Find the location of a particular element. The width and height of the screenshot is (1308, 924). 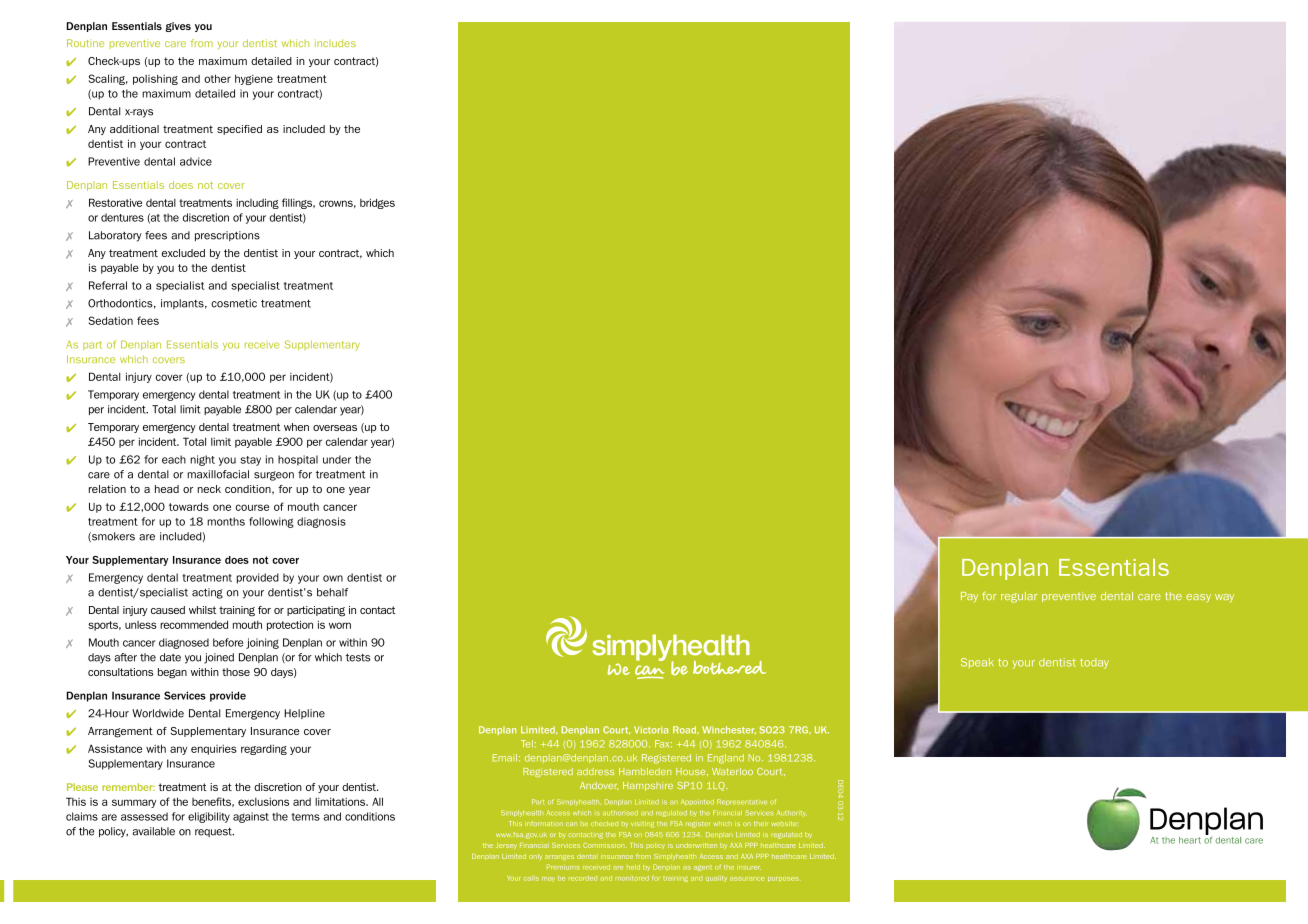

purposes is located at coordinates (783, 879).
